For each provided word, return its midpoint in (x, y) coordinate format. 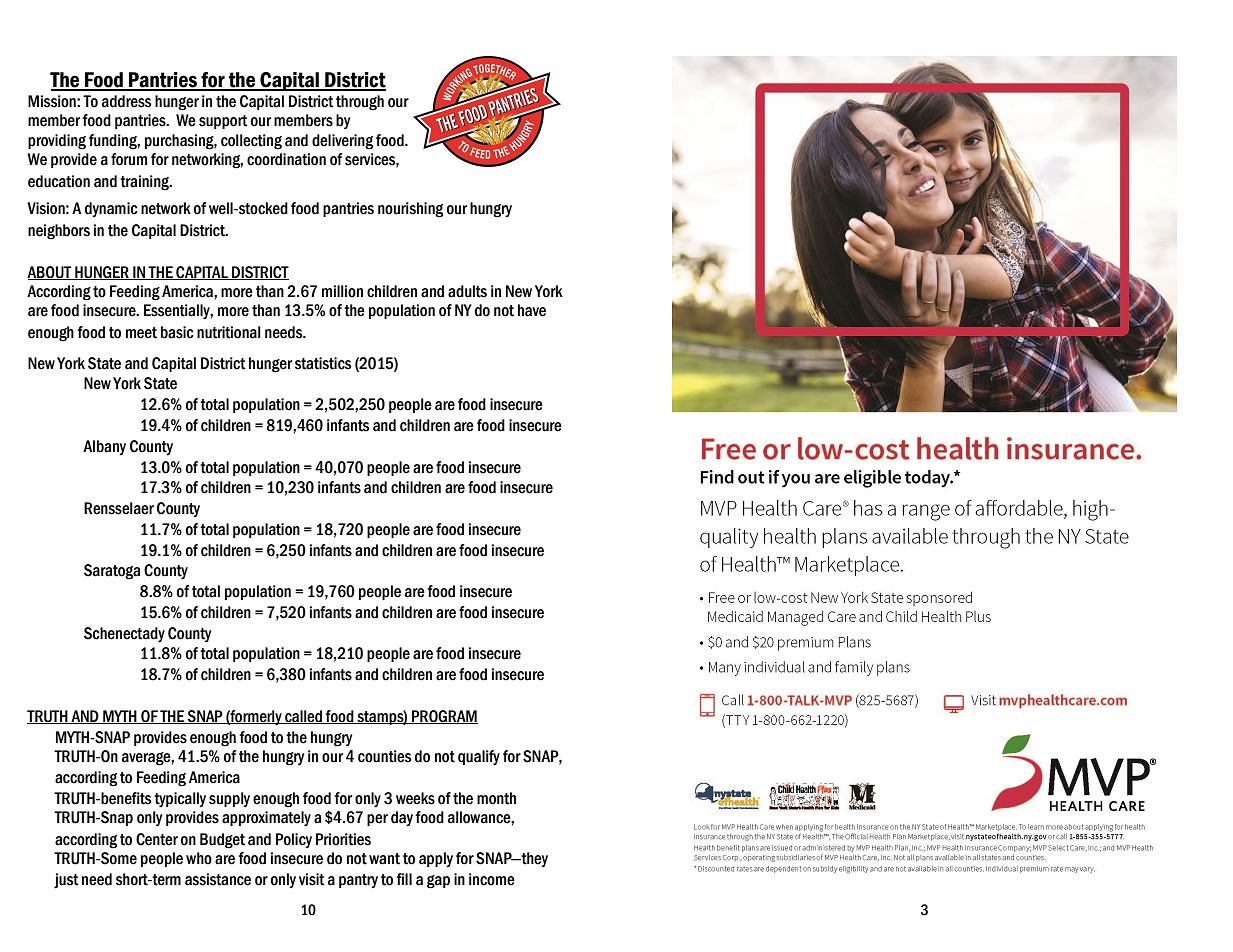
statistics (323, 363)
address (127, 101)
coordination (286, 159)
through (360, 103)
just (66, 881)
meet (141, 333)
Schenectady (124, 635)
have (532, 310)
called (303, 717)
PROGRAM (444, 717)
